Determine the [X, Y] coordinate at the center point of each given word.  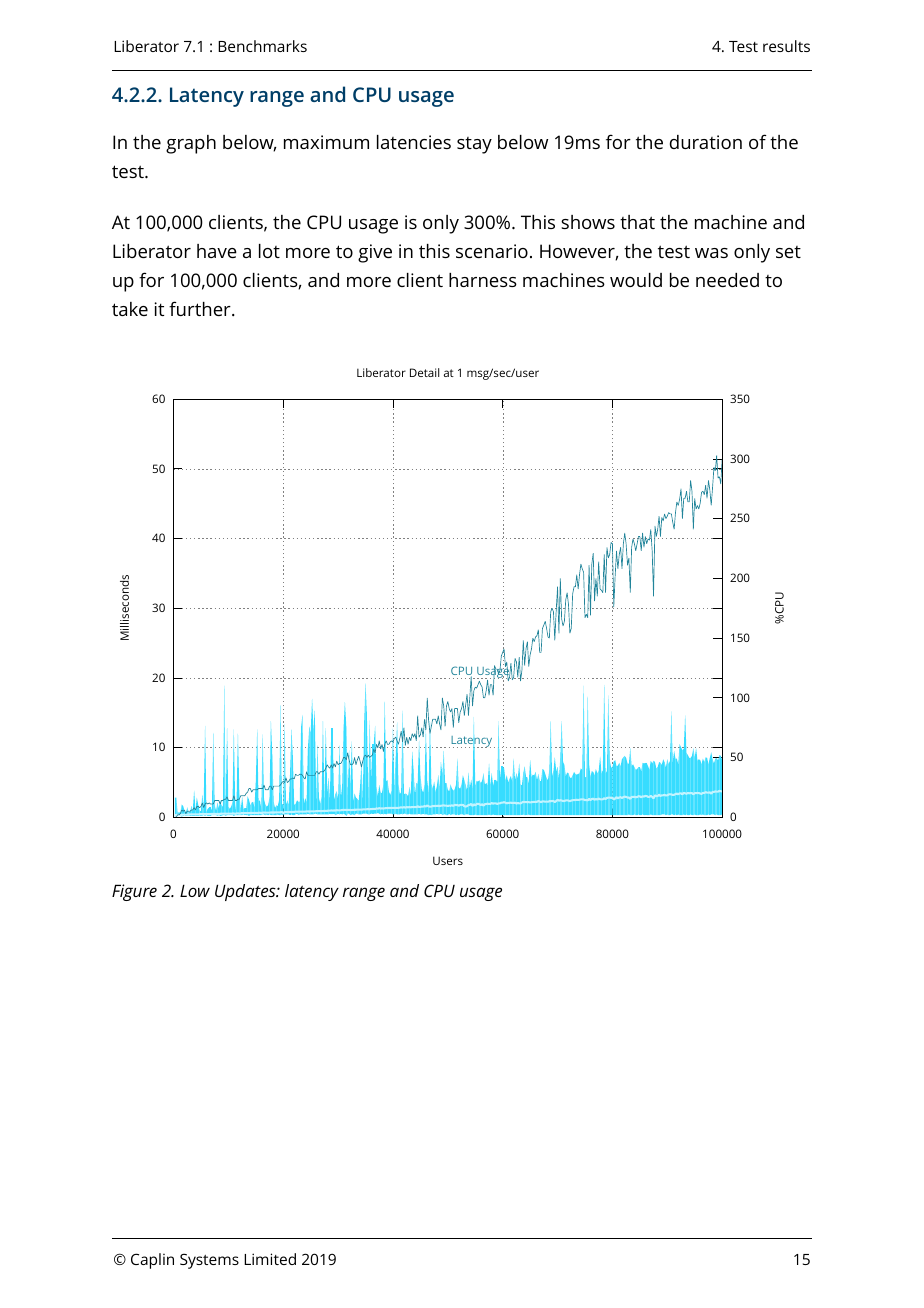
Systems [209, 1261]
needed [727, 280]
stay [474, 145]
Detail [424, 372]
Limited [270, 1259]
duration [706, 142]
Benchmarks [262, 46]
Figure [134, 892]
